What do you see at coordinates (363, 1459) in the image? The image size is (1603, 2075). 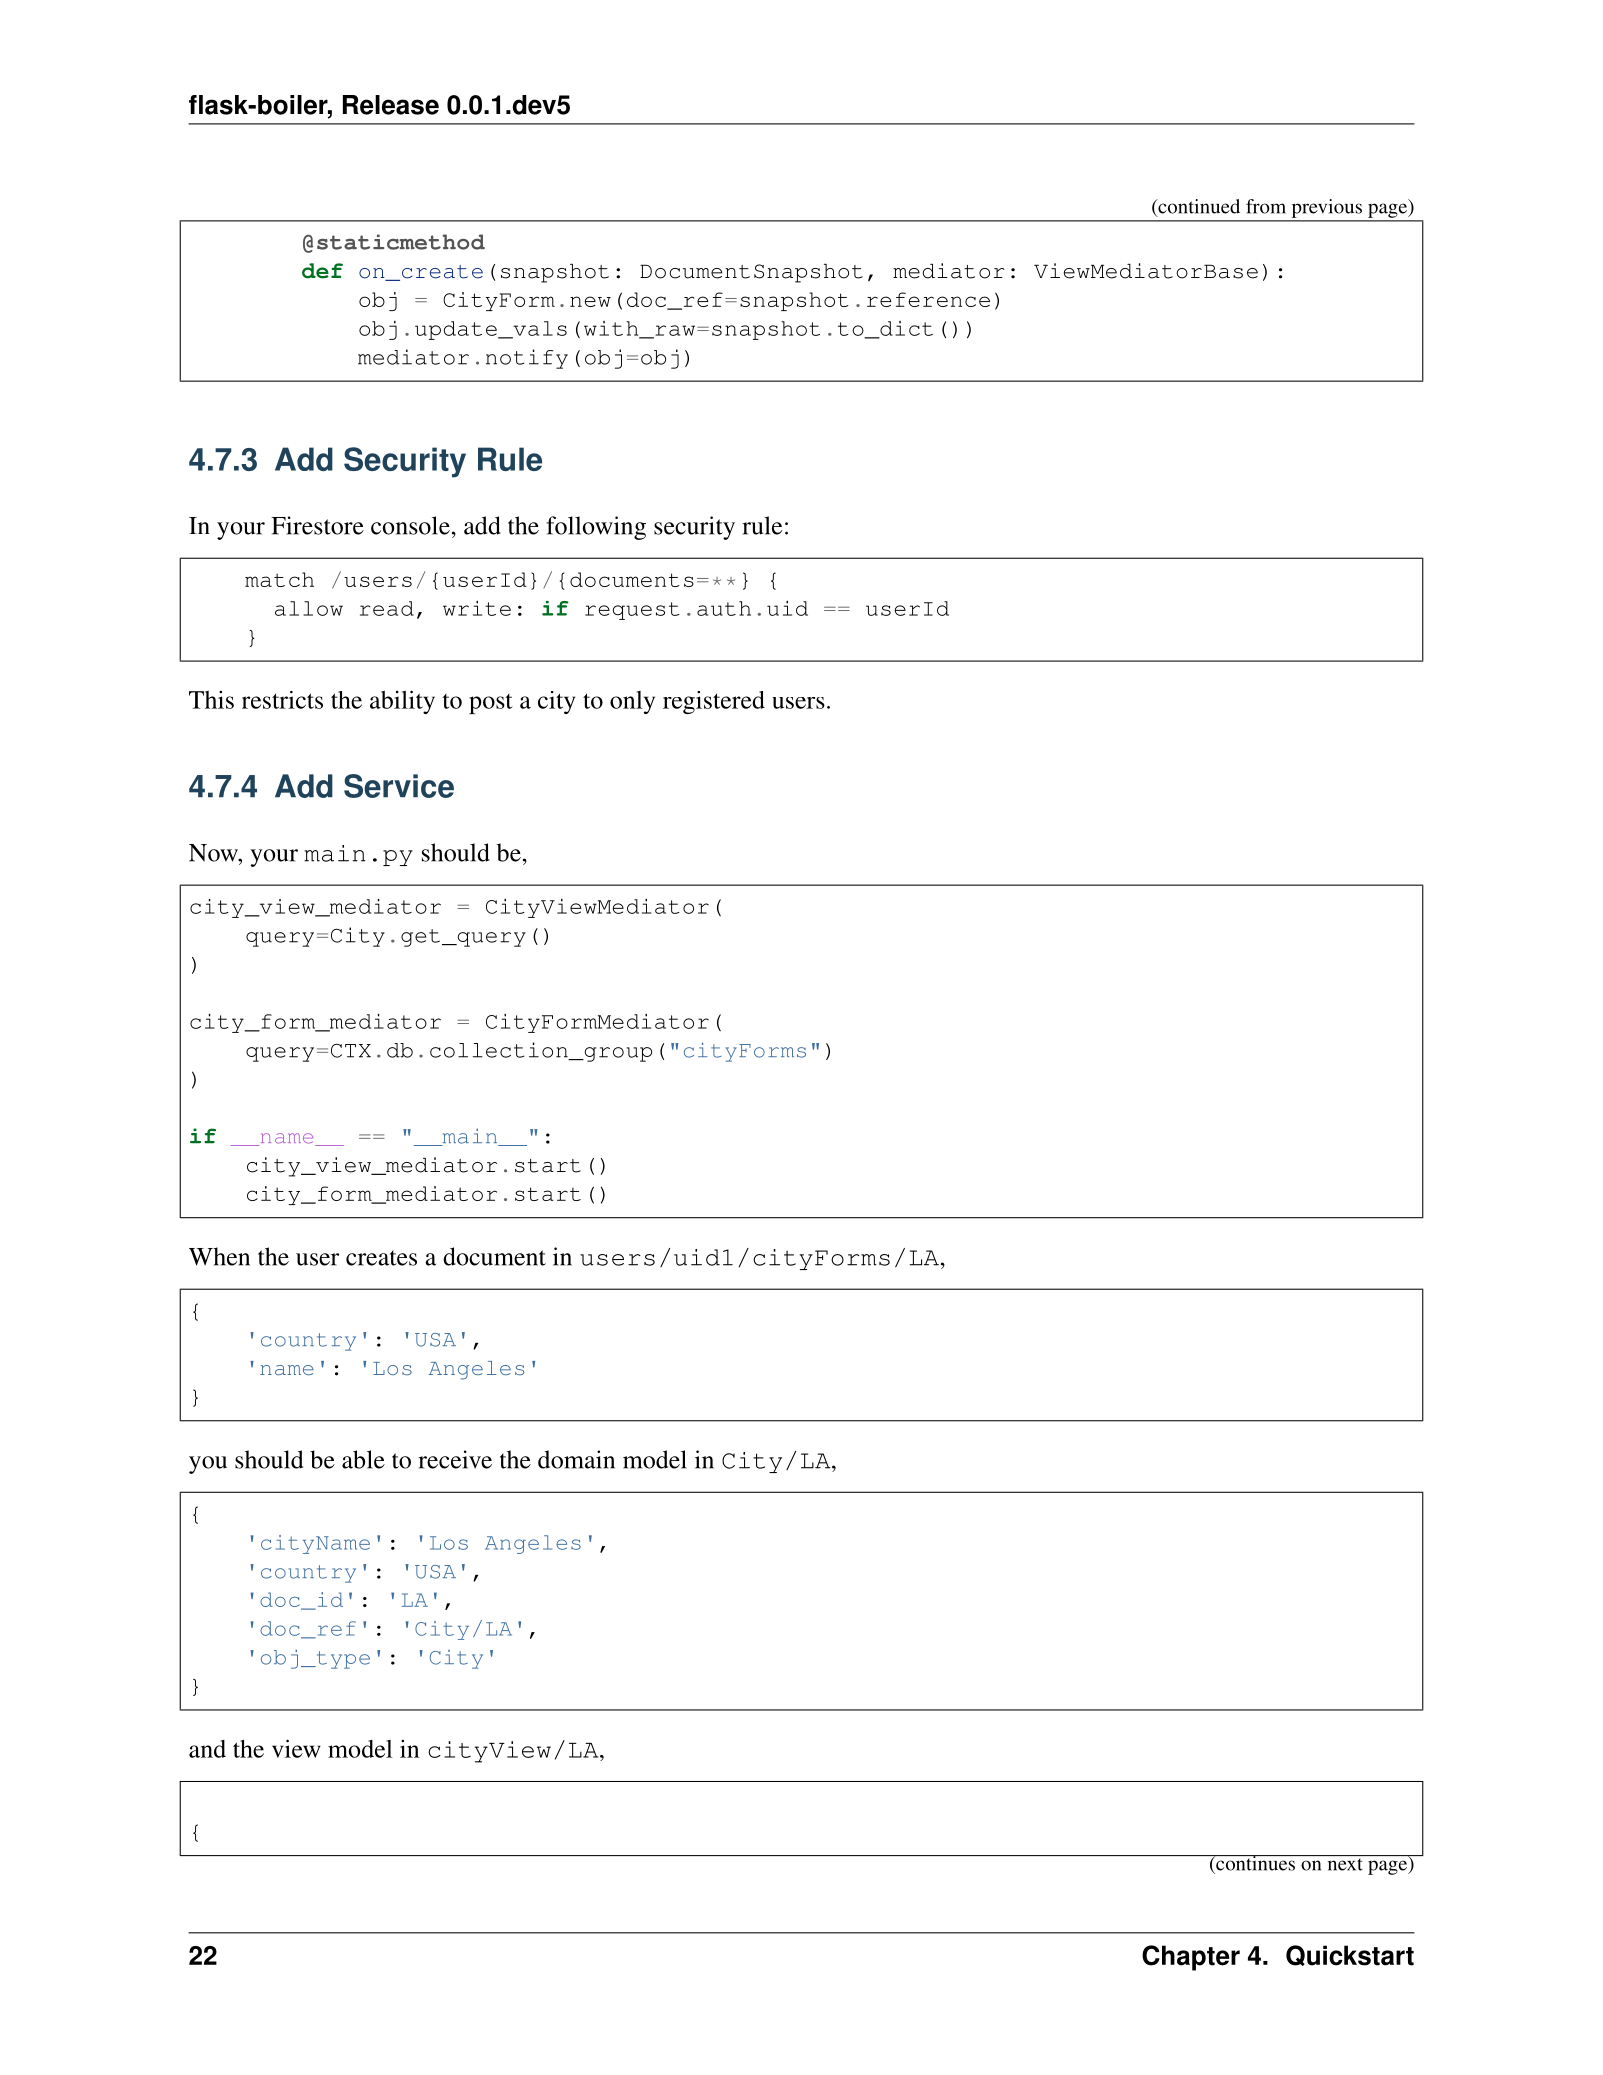 I see `able` at bounding box center [363, 1459].
